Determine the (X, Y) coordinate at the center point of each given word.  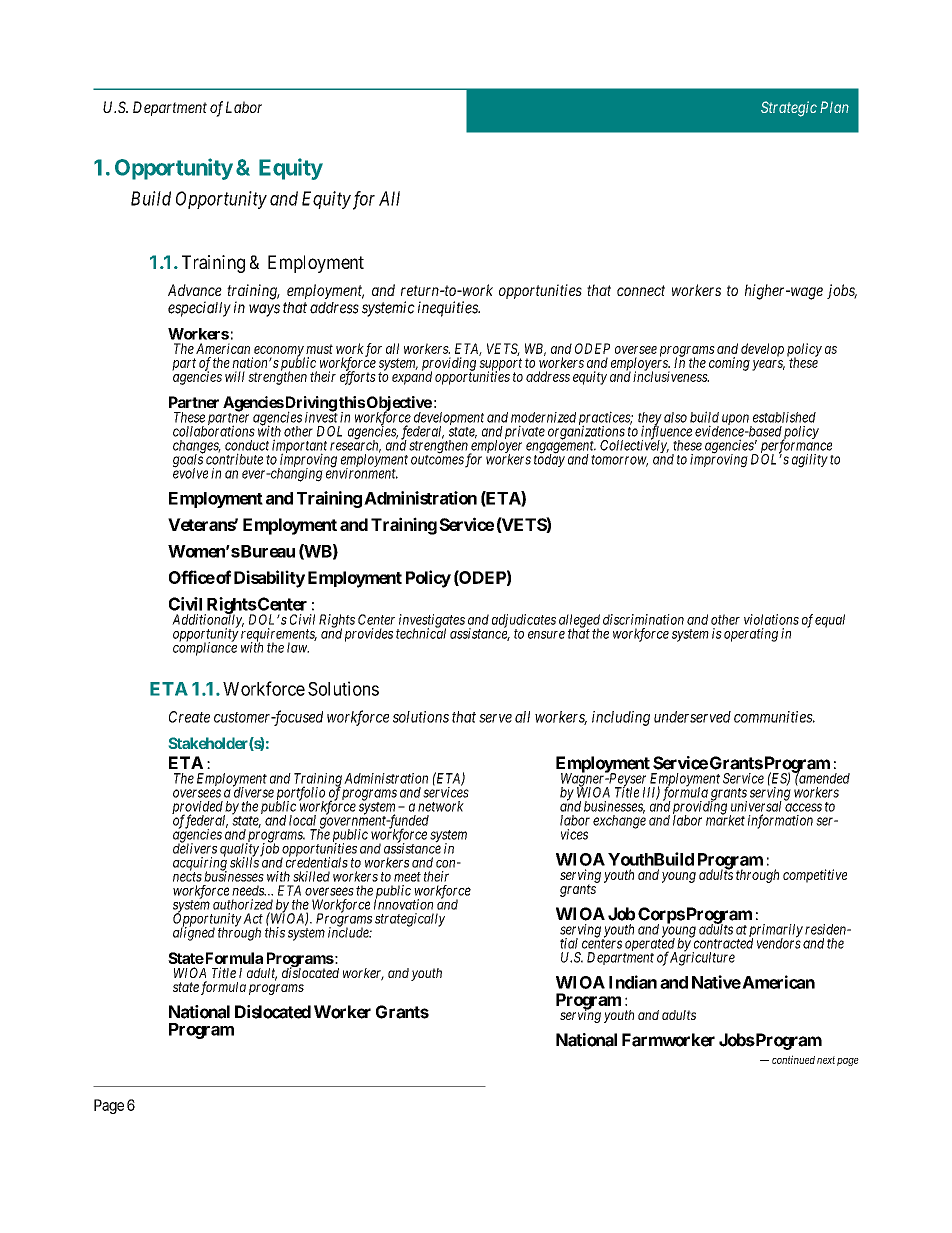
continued (793, 1059)
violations (771, 619)
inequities (449, 309)
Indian (633, 982)
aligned (194, 933)
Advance (195, 290)
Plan (834, 107)
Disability (269, 579)
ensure (546, 635)
